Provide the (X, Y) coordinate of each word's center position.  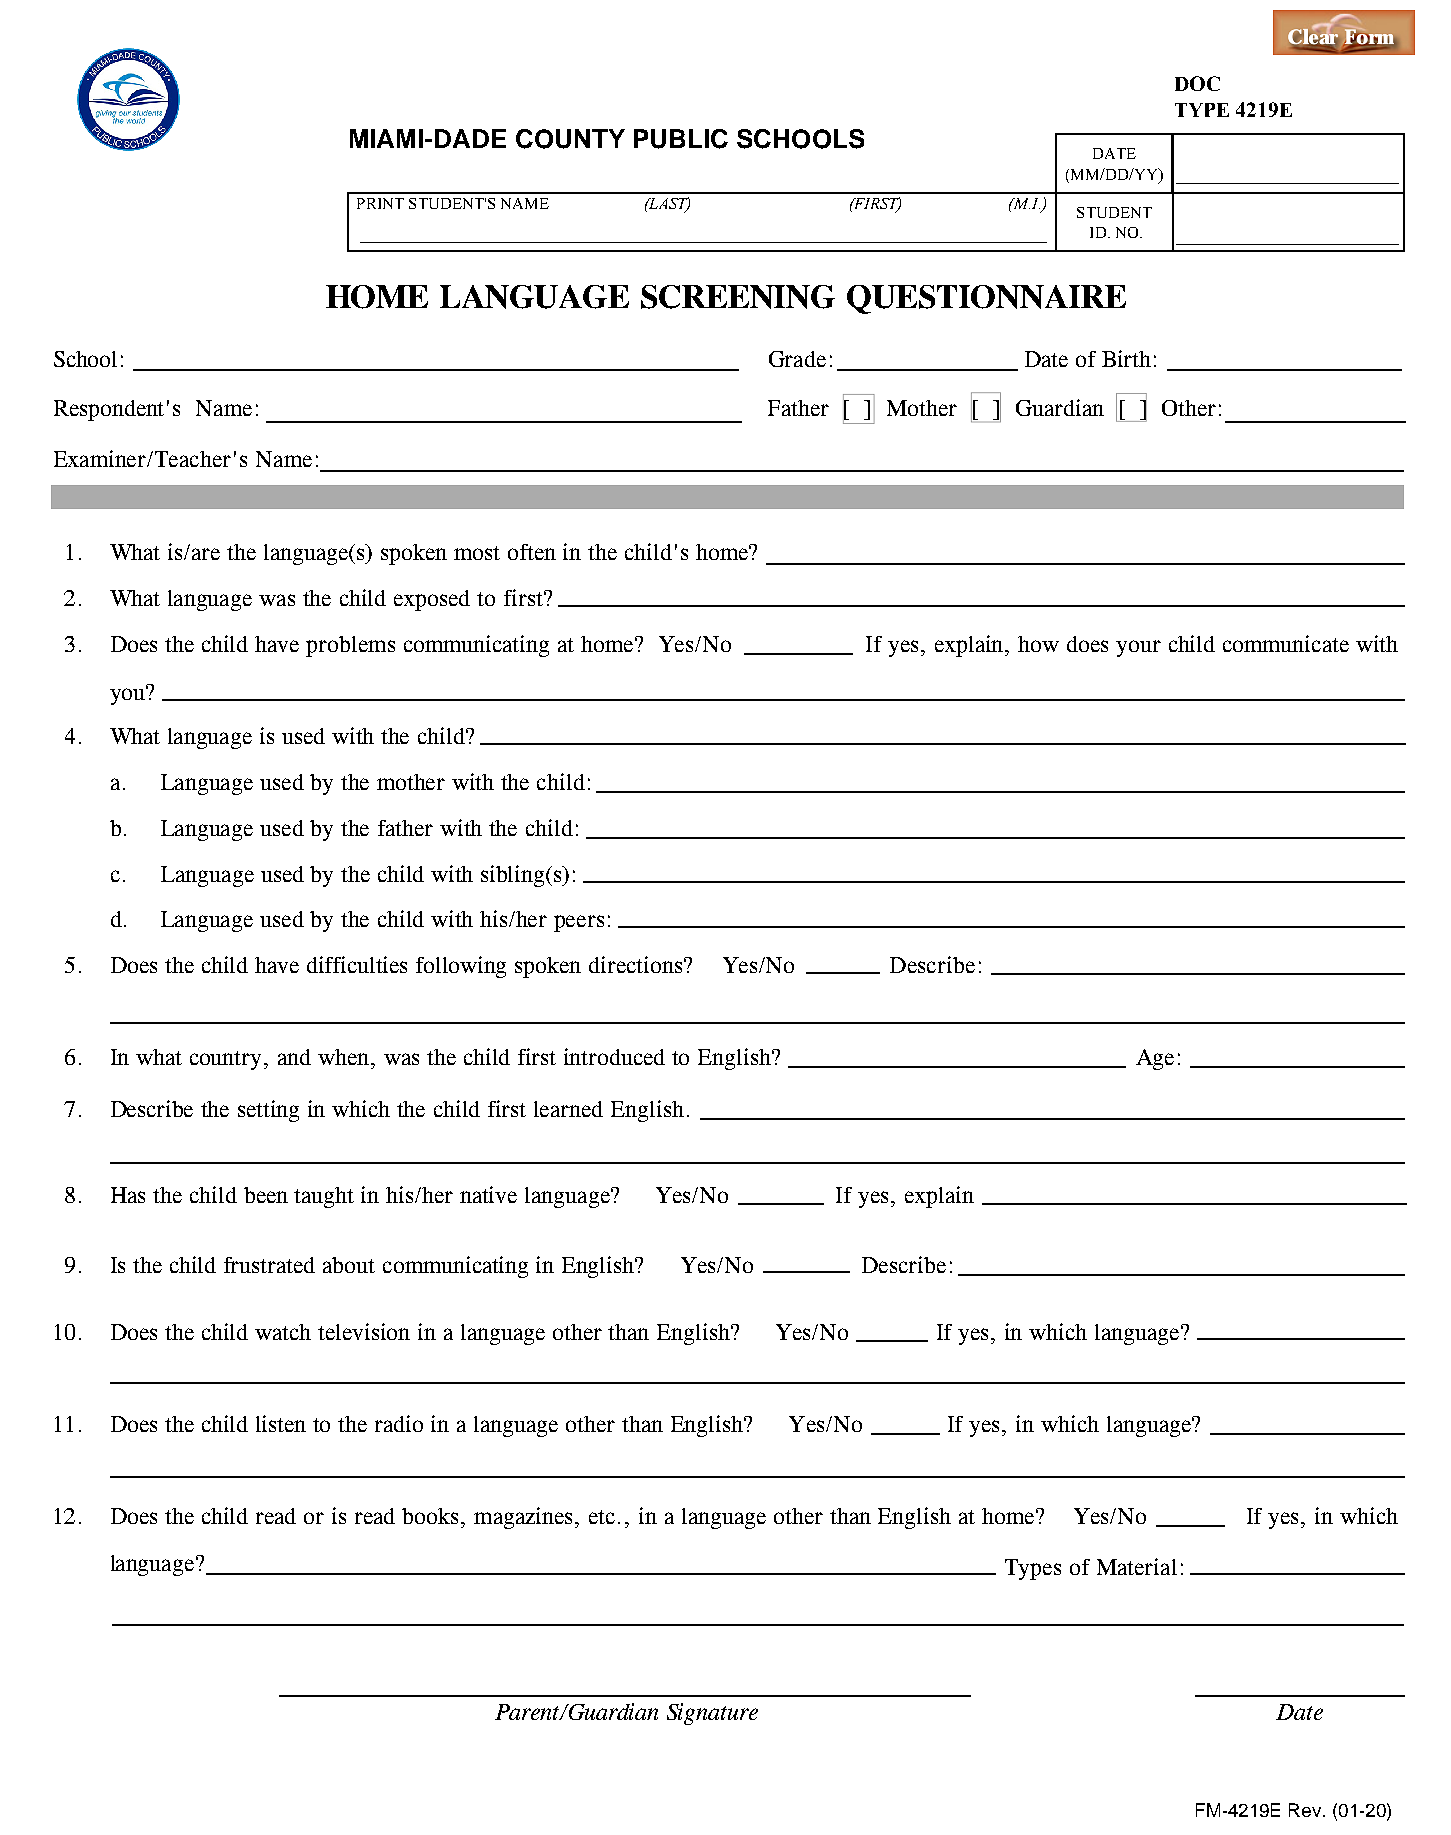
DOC (1197, 83)
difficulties (357, 964)
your (1138, 648)
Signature (712, 1714)
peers (579, 923)
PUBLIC (681, 139)
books (430, 1516)
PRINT (380, 203)
